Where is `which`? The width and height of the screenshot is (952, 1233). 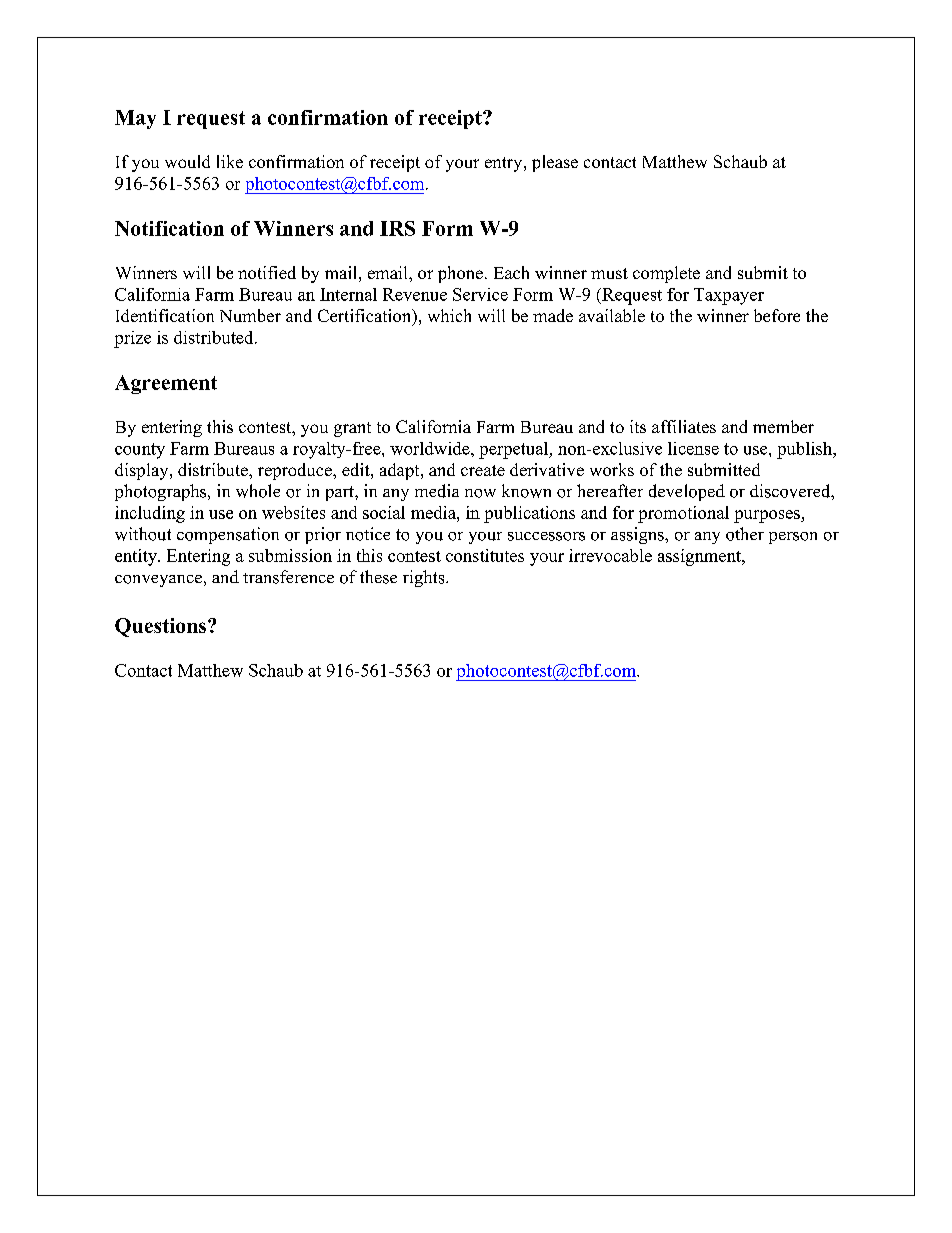 which is located at coordinates (449, 315).
